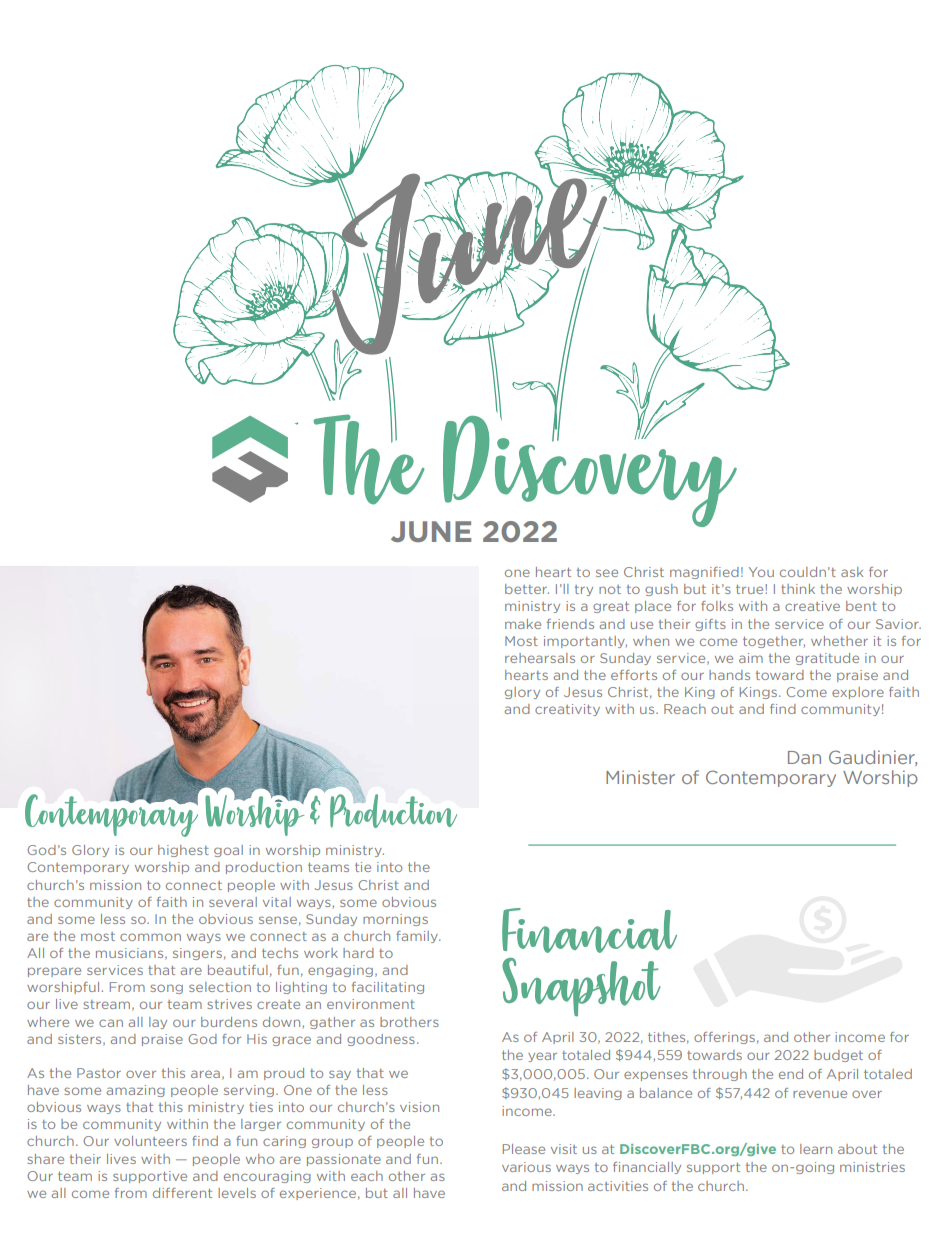 The image size is (952, 1233). What do you see at coordinates (804, 757) in the screenshot?
I see `Dan` at bounding box center [804, 757].
